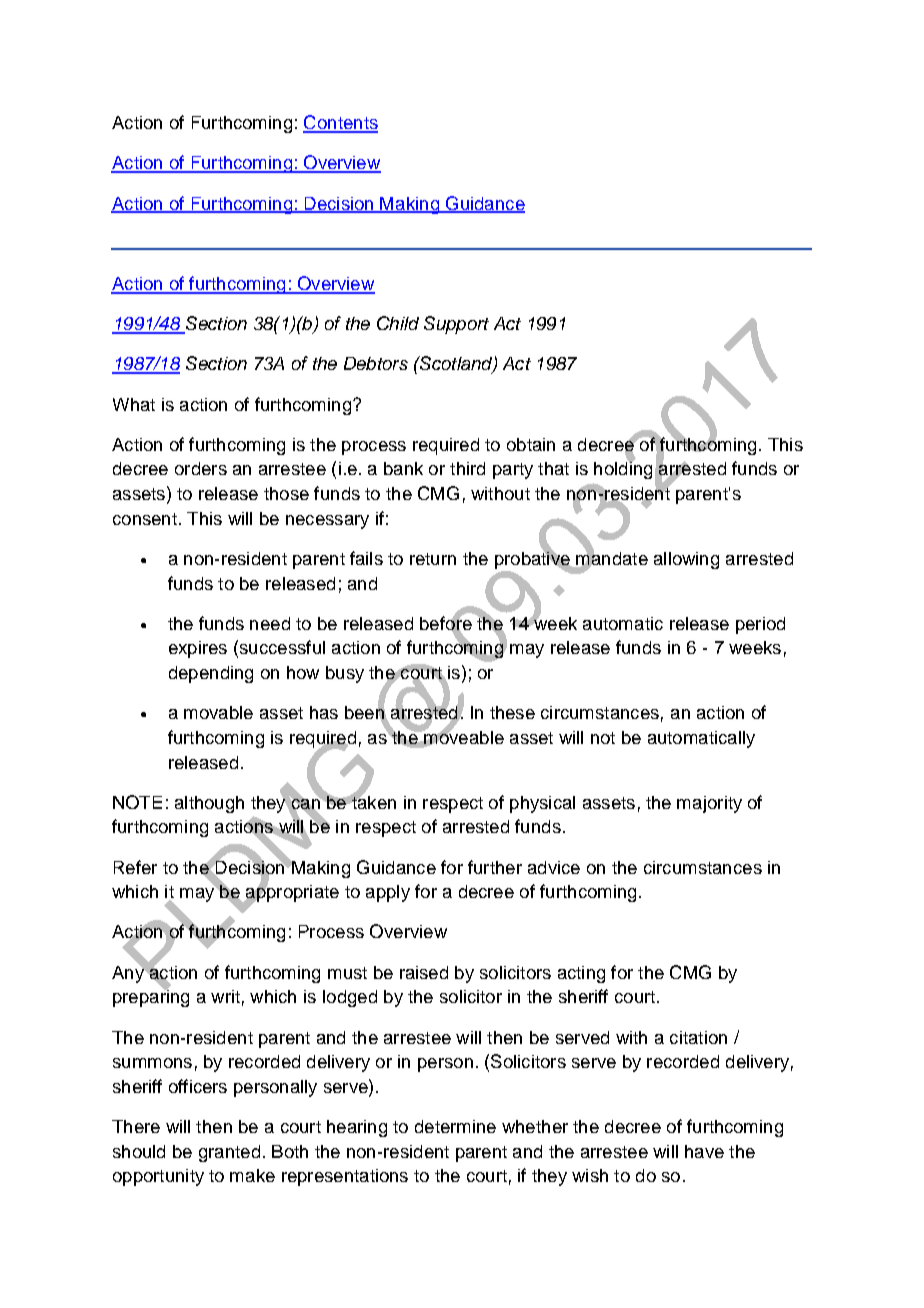  Describe the element at coordinates (455, 1126) in the screenshot. I see `determine` at that location.
